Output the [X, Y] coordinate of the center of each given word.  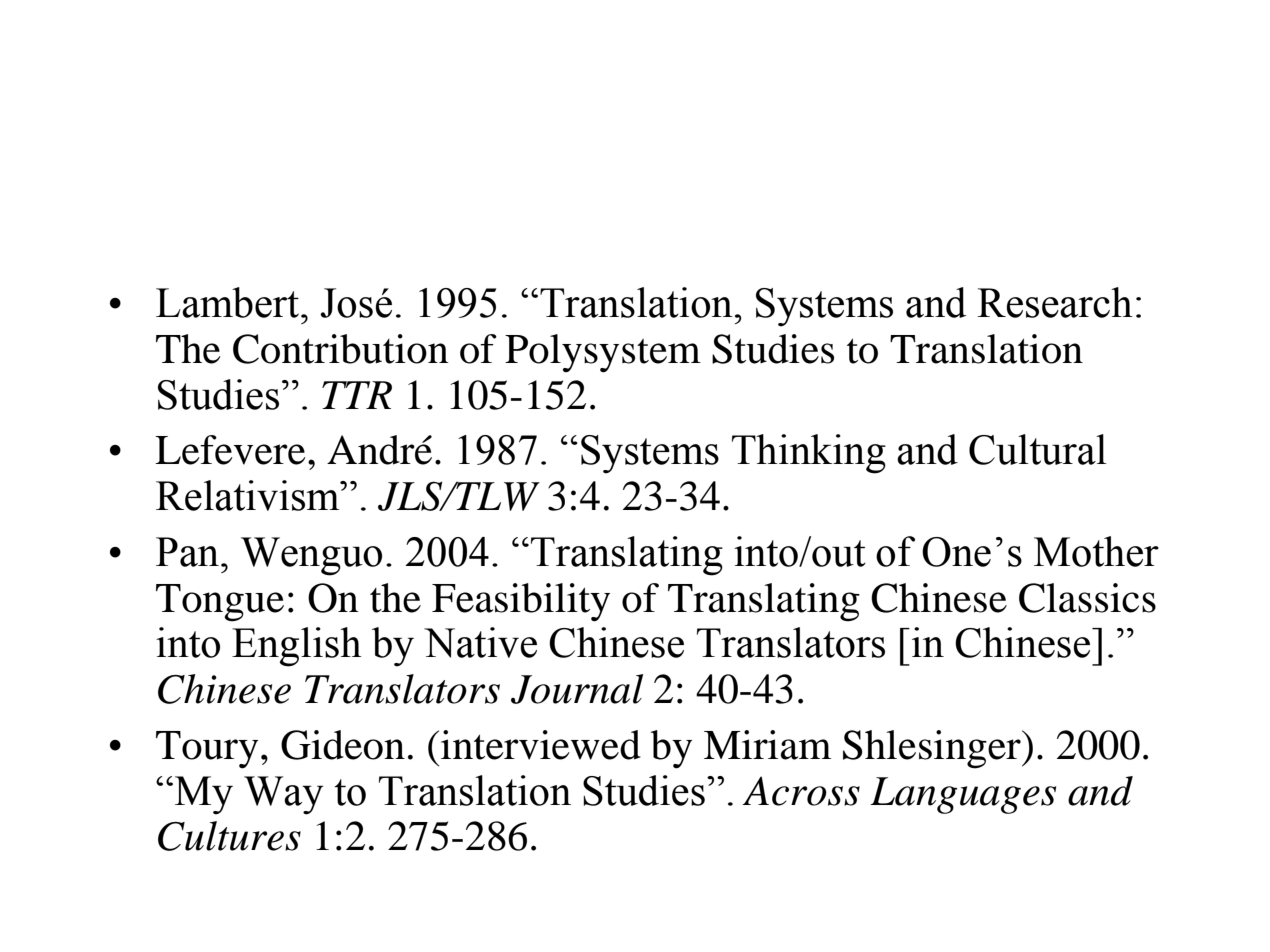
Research [1055, 302]
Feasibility [521, 602]
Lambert [229, 302]
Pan [187, 552]
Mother [1096, 551]
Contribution [341, 349]
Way [283, 795]
